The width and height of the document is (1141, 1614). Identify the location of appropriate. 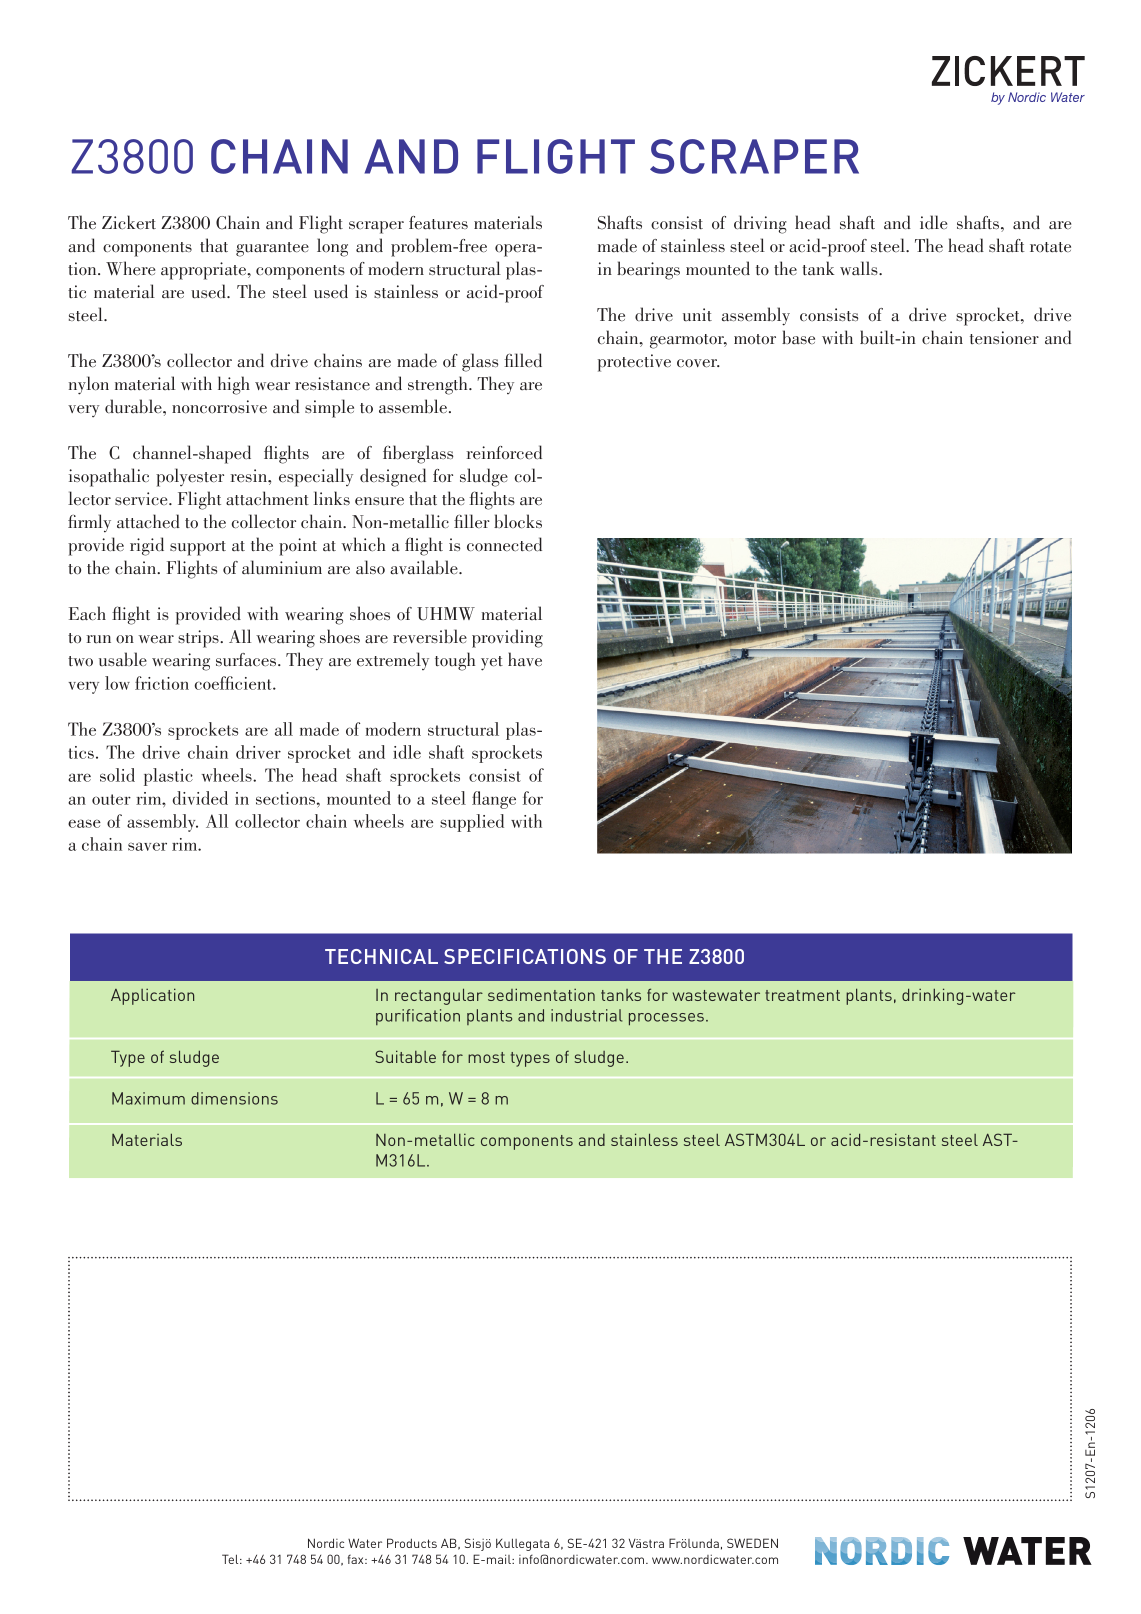
(204, 271).
